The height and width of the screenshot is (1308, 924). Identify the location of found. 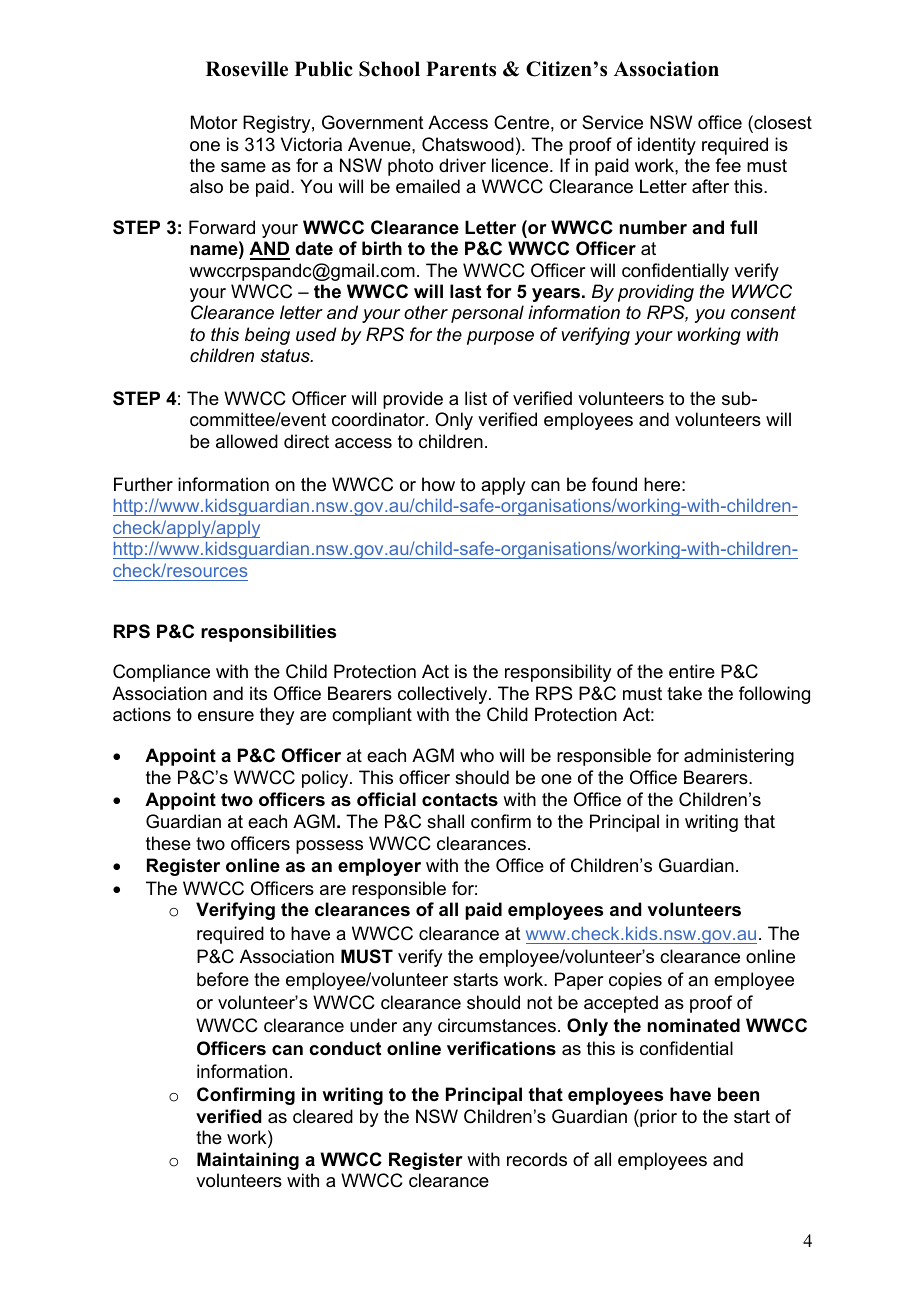
(614, 484).
